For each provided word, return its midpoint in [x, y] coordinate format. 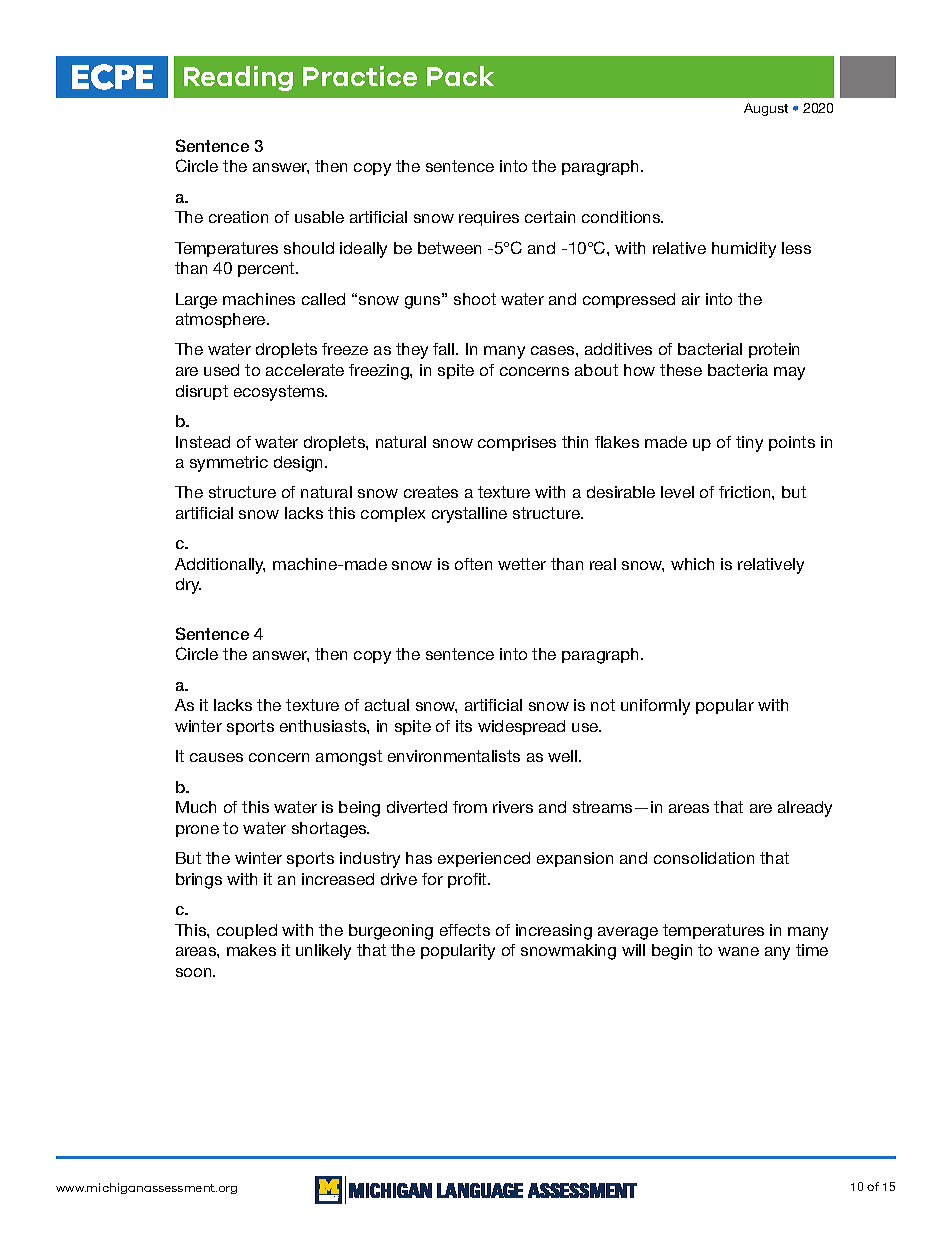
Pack [460, 76]
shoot [475, 299]
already [805, 809]
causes [216, 757]
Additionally [220, 566]
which [692, 564]
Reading [238, 78]
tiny [749, 444]
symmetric [229, 464]
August [766, 109]
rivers [513, 807]
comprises [517, 443]
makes [251, 950]
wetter [522, 564]
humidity [744, 250]
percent [267, 269]
